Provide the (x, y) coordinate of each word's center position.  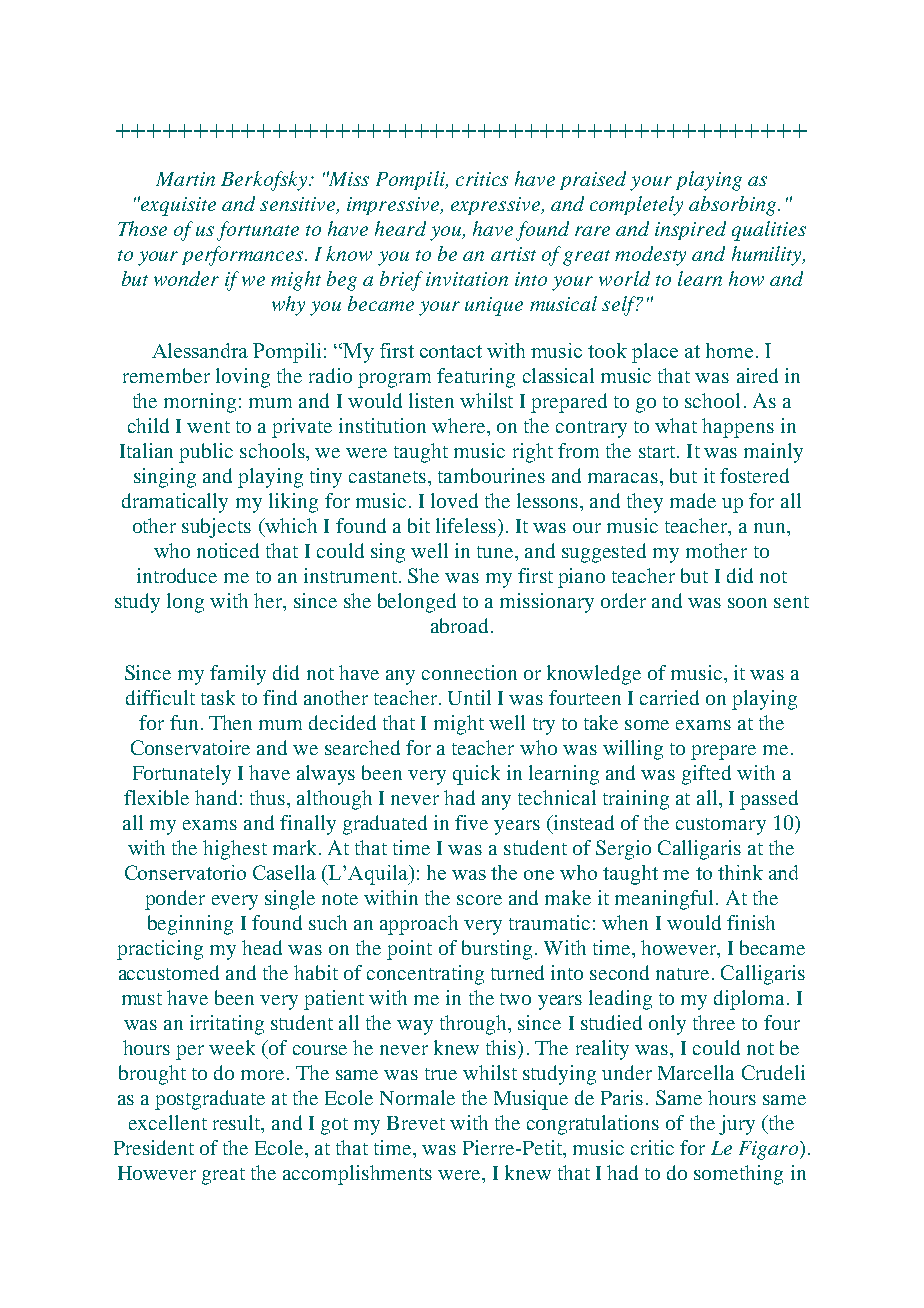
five (471, 822)
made (693, 500)
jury (737, 1125)
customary (721, 826)
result (238, 1124)
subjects (216, 528)
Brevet (416, 1123)
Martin (185, 179)
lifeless (467, 525)
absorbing (734, 206)
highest (235, 850)
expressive (497, 206)
